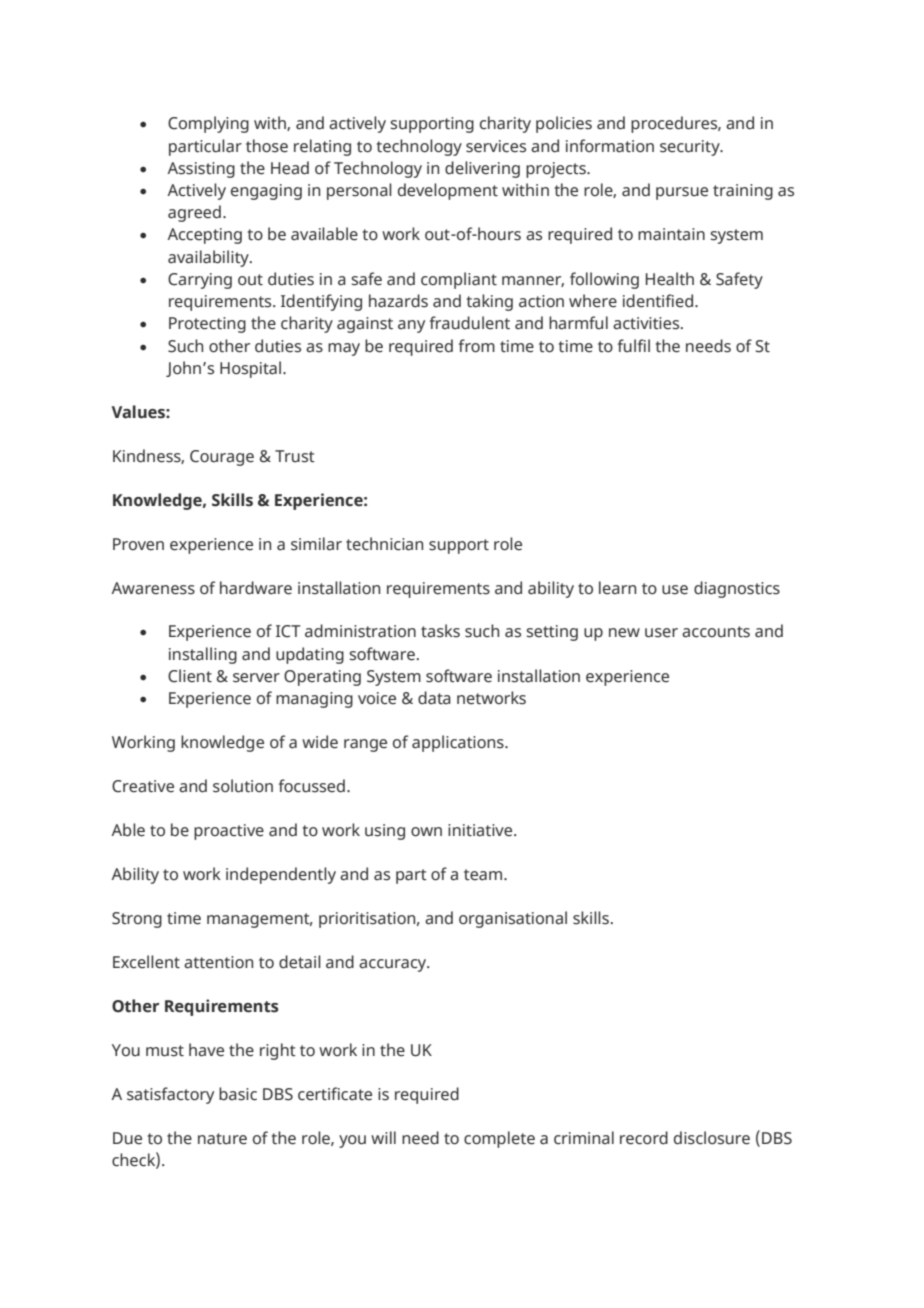 This document has width=924, height=1308. I want to click on satisfactory, so click(170, 1095).
